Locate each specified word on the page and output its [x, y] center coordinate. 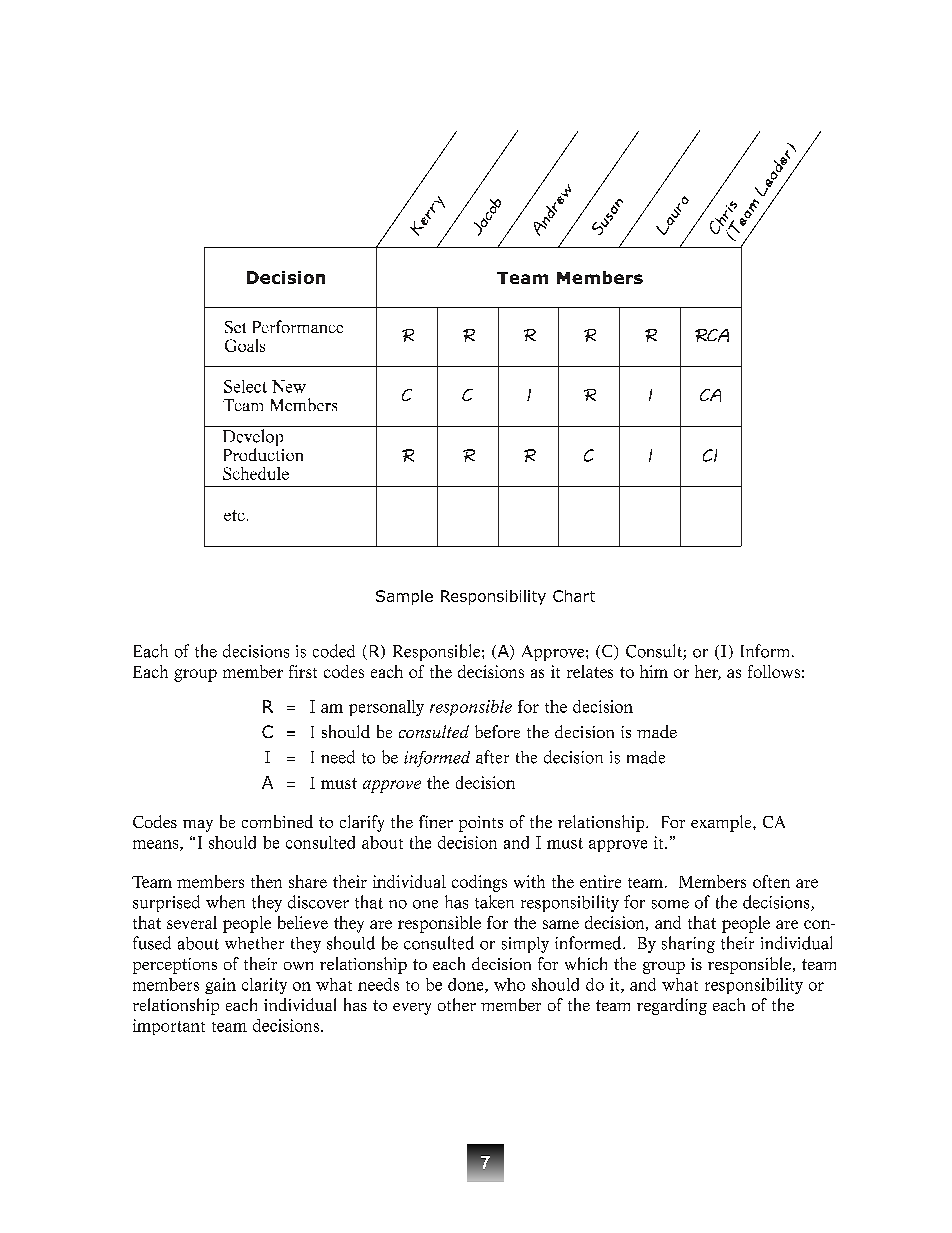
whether [254, 943]
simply [525, 945]
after [492, 757]
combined [277, 821]
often [771, 881]
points [481, 824]
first [303, 671]
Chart [574, 596]
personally [386, 708]
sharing [688, 944]
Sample [404, 597]
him [654, 671]
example [722, 823]
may [198, 826]
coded [334, 651]
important [169, 1027]
